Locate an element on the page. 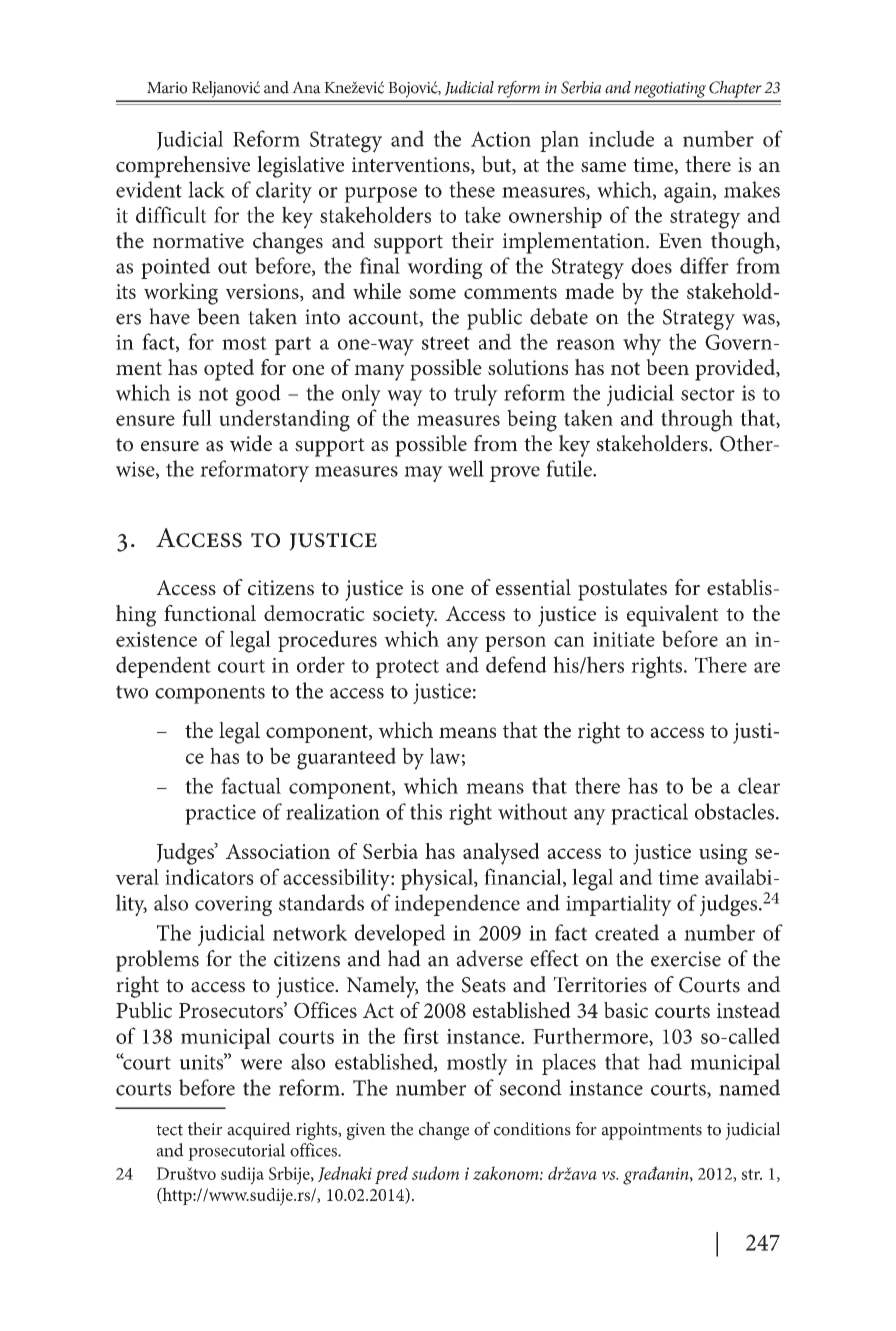 Image resolution: width=896 pixels, height=1331 pixels. well is located at coordinates (466, 468).
